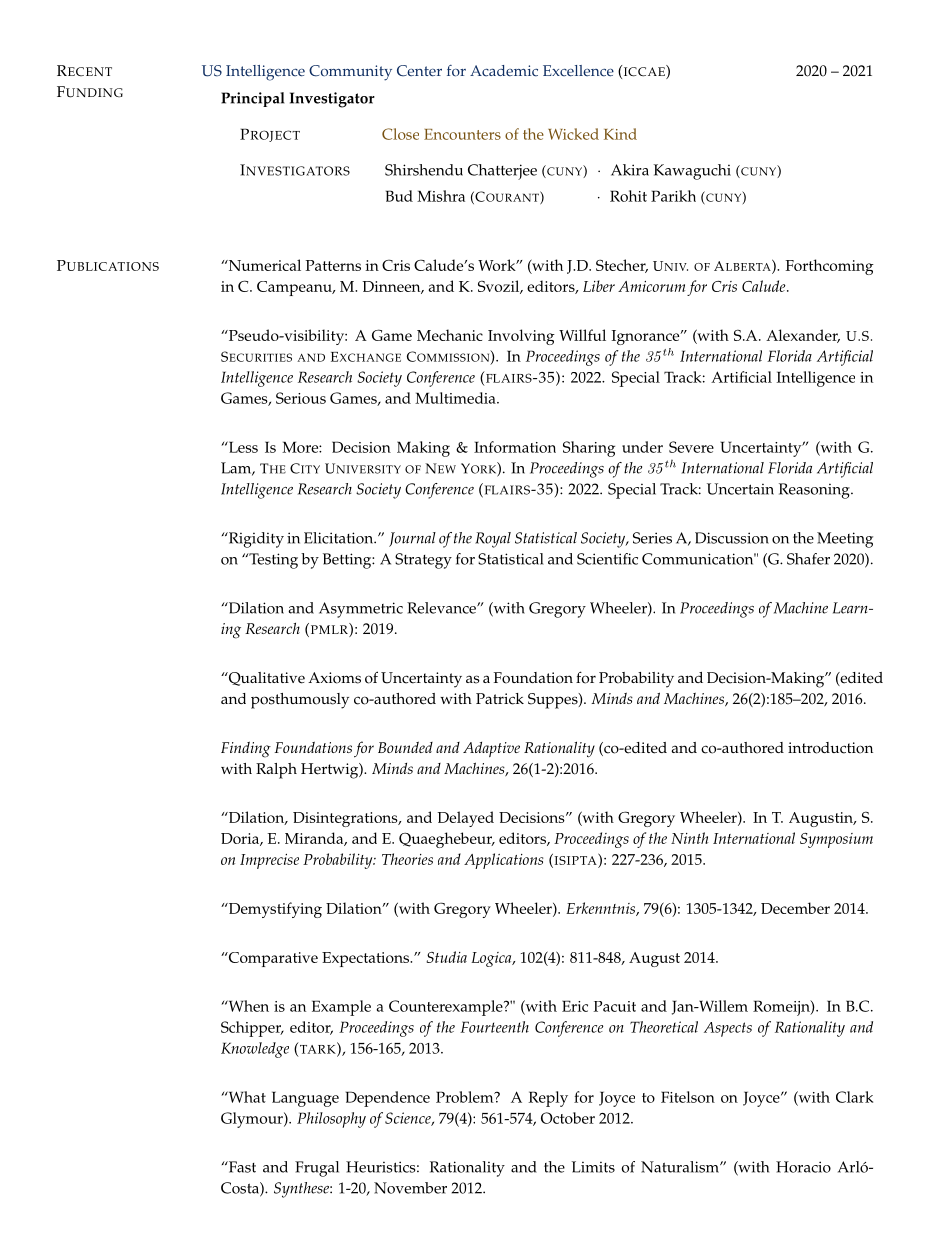 Image resolution: width=952 pixels, height=1233 pixels. I want to click on Patrick, so click(500, 699).
